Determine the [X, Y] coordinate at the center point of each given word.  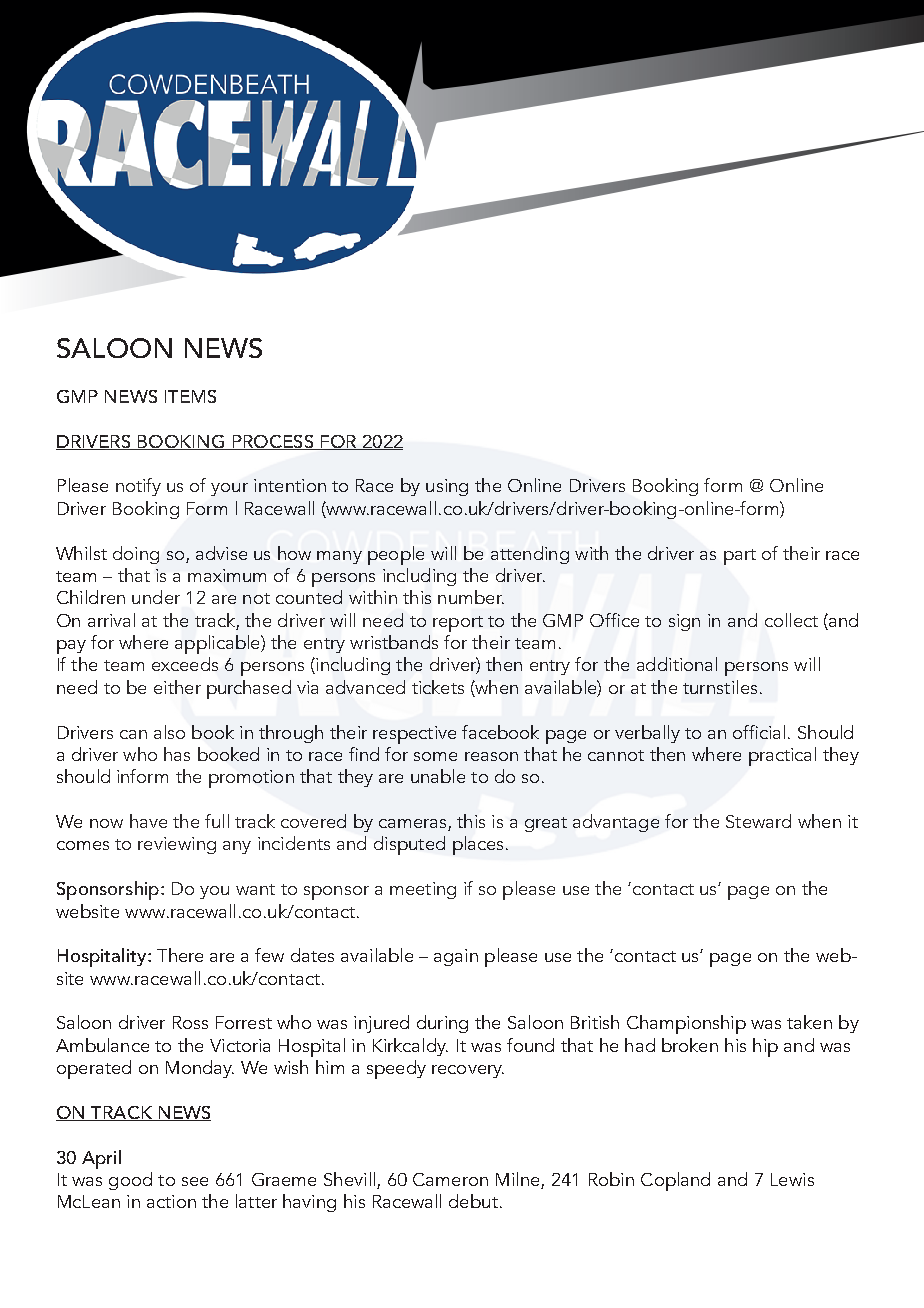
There [180, 955]
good [130, 1181]
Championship [686, 1024]
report [458, 624]
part [740, 557]
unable [438, 776]
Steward [758, 821]
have [148, 821]
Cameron [450, 1179]
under [156, 597]
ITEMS [190, 396]
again [456, 957]
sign [684, 622]
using [447, 487]
